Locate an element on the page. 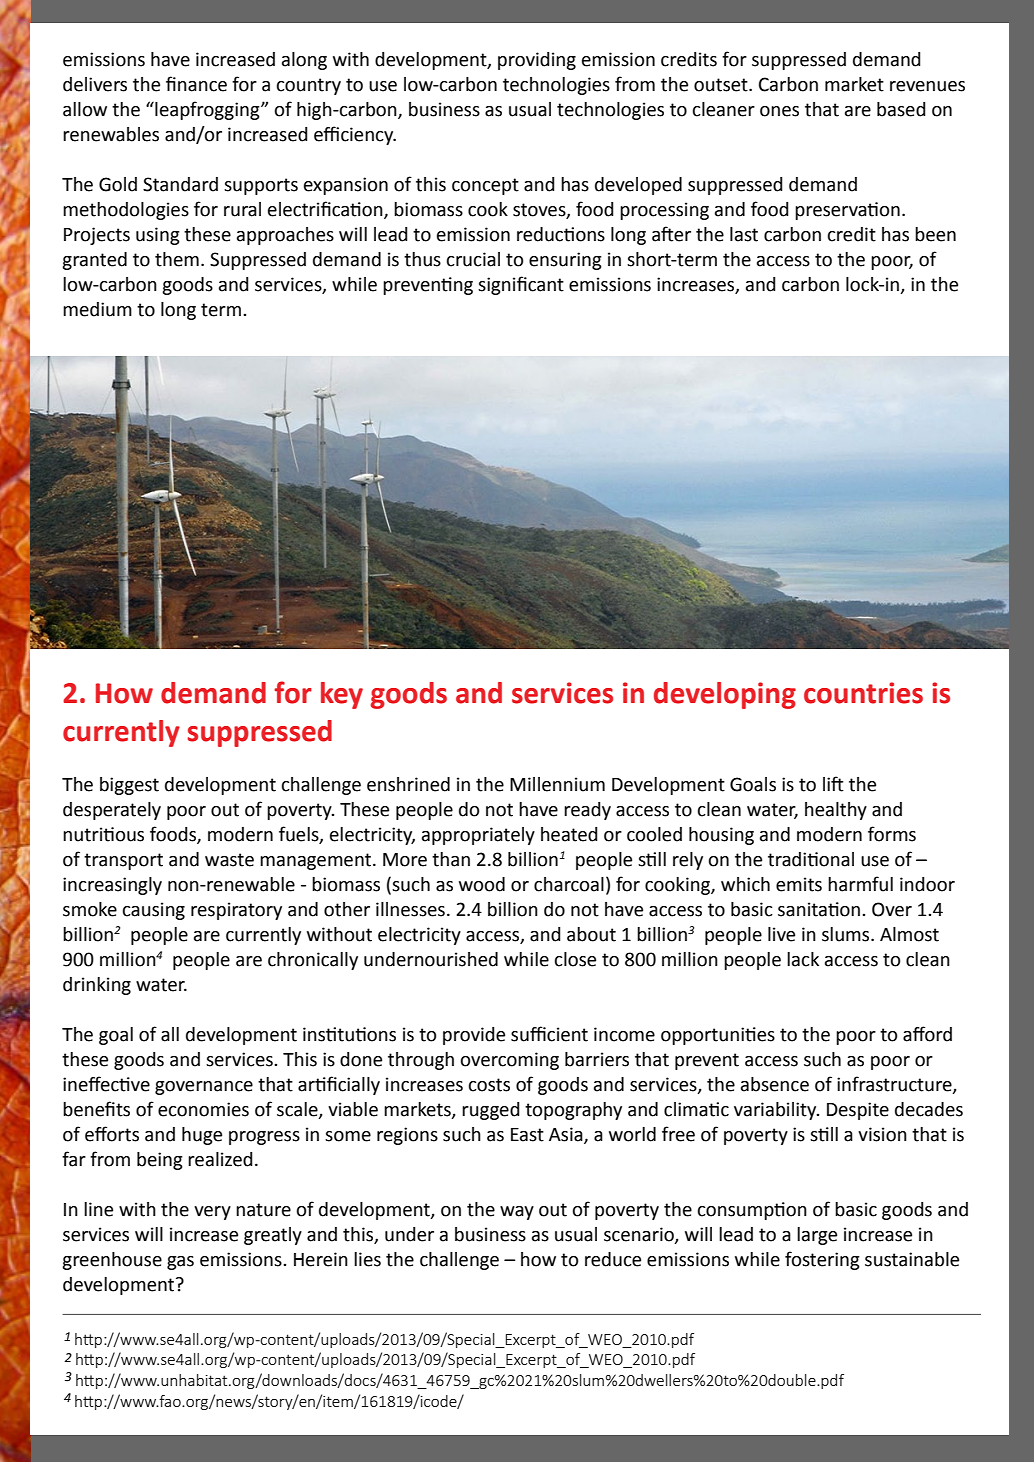 This image has height=1462, width=1034. very is located at coordinates (212, 1213).
